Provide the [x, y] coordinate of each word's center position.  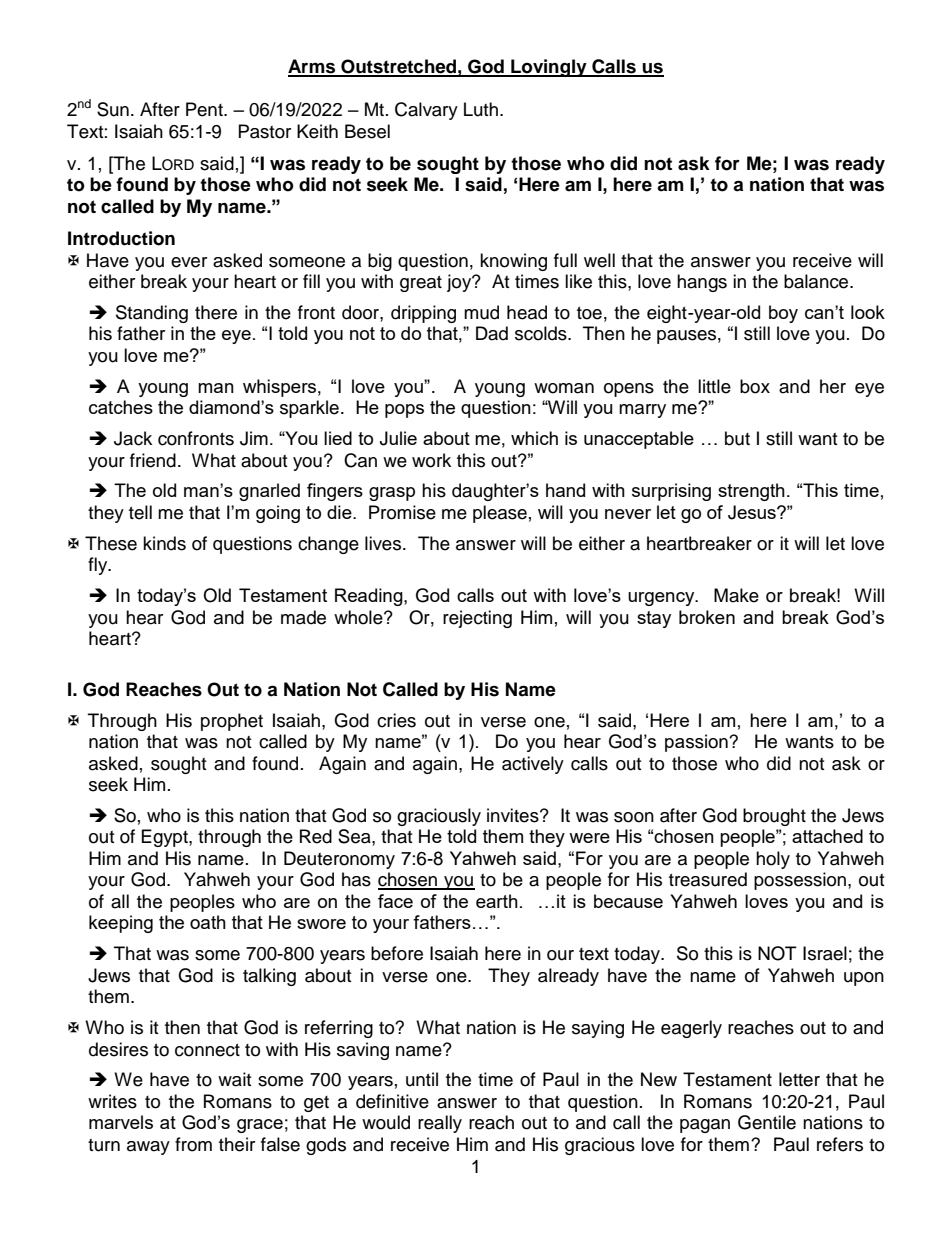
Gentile [767, 1122]
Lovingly [549, 68]
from [193, 1144]
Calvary [426, 111]
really [440, 1124]
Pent [205, 109]
